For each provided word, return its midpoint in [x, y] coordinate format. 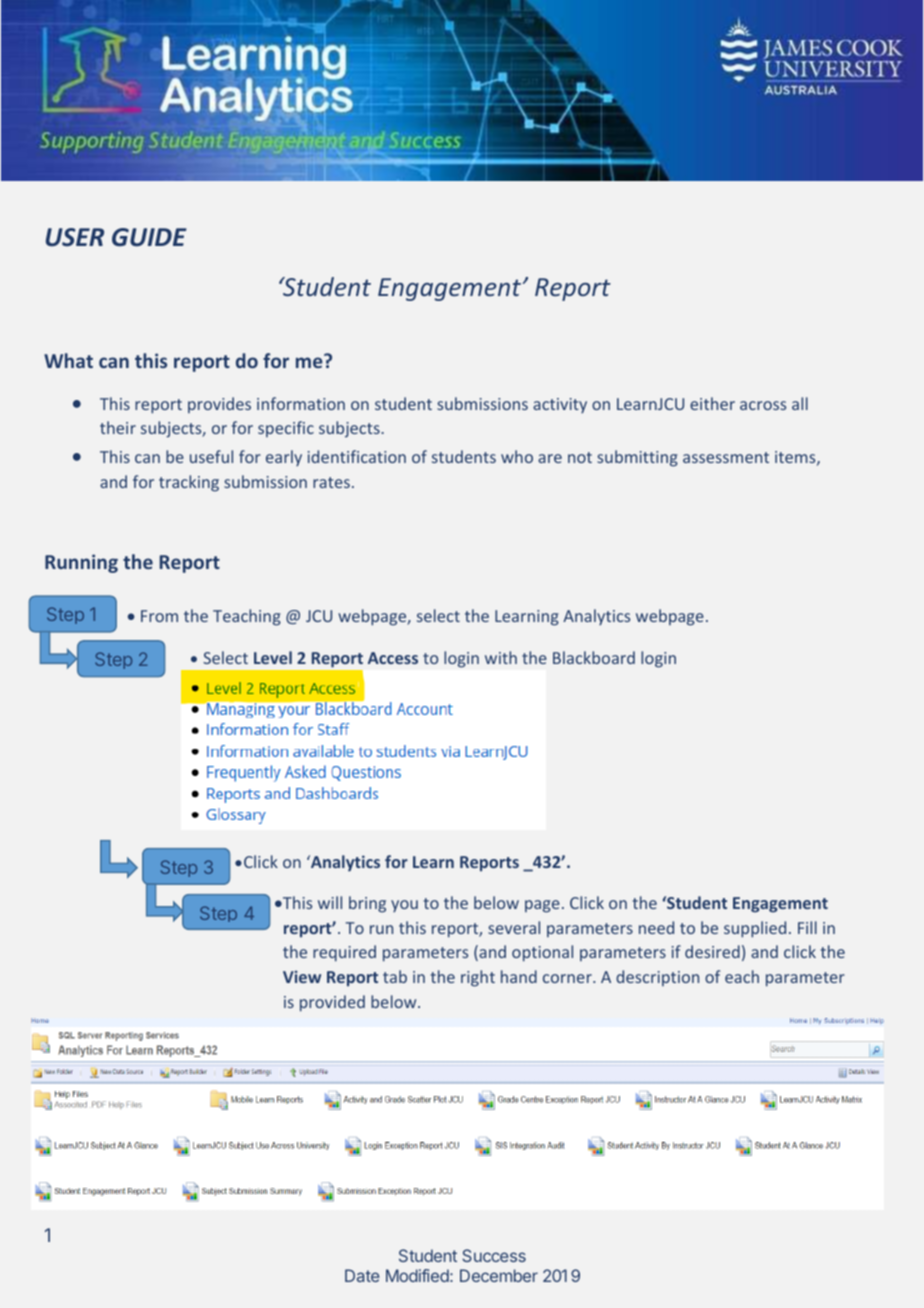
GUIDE [149, 237]
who [517, 456]
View [302, 976]
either [712, 403]
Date [362, 1275]
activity [560, 405]
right [478, 978]
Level [273, 657]
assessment [726, 457]
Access [393, 658]
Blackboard [594, 657]
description [657, 978]
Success [494, 1255]
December [499, 1275]
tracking [189, 483]
